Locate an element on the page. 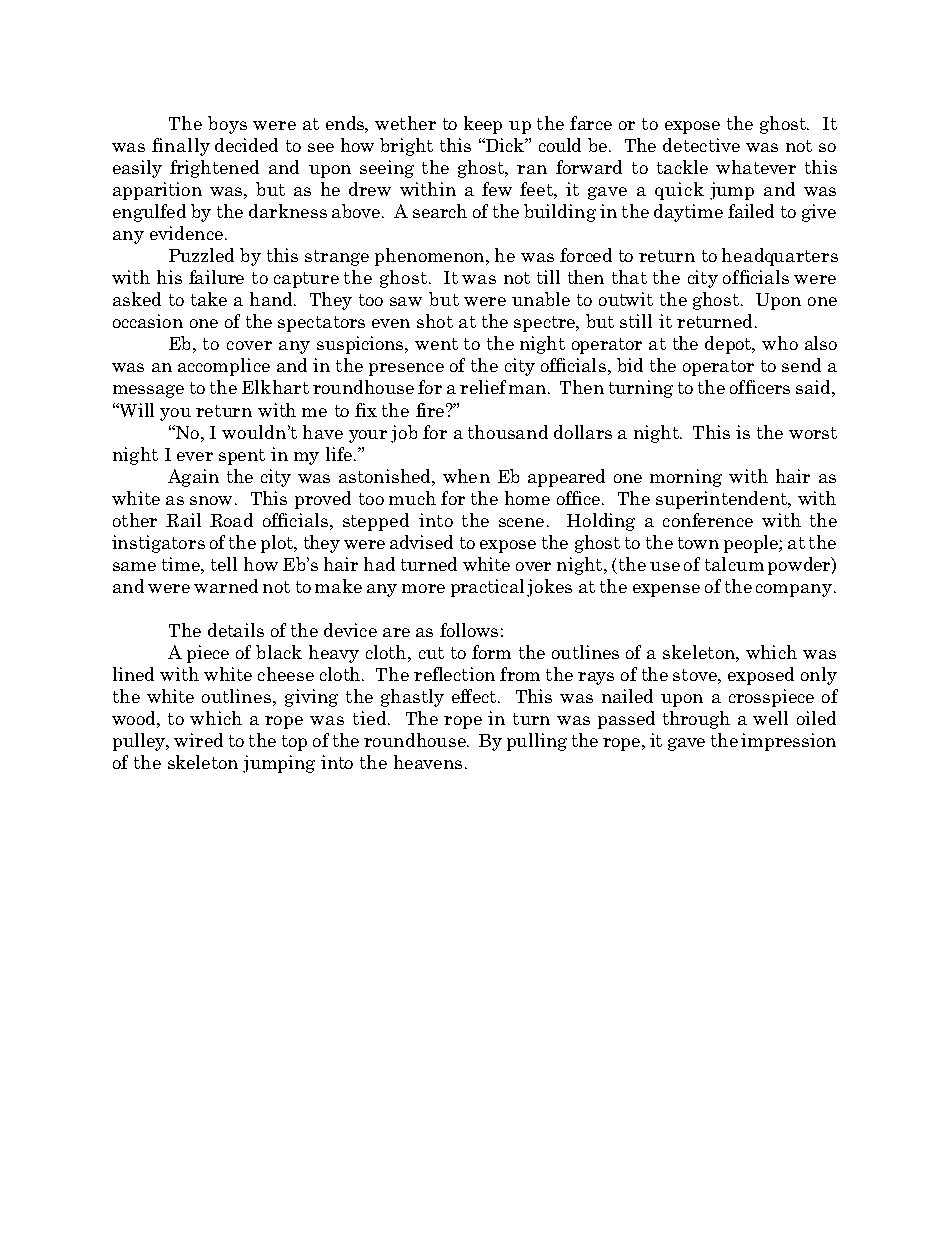 This image has width=952, height=1233. decided is located at coordinates (246, 145).
